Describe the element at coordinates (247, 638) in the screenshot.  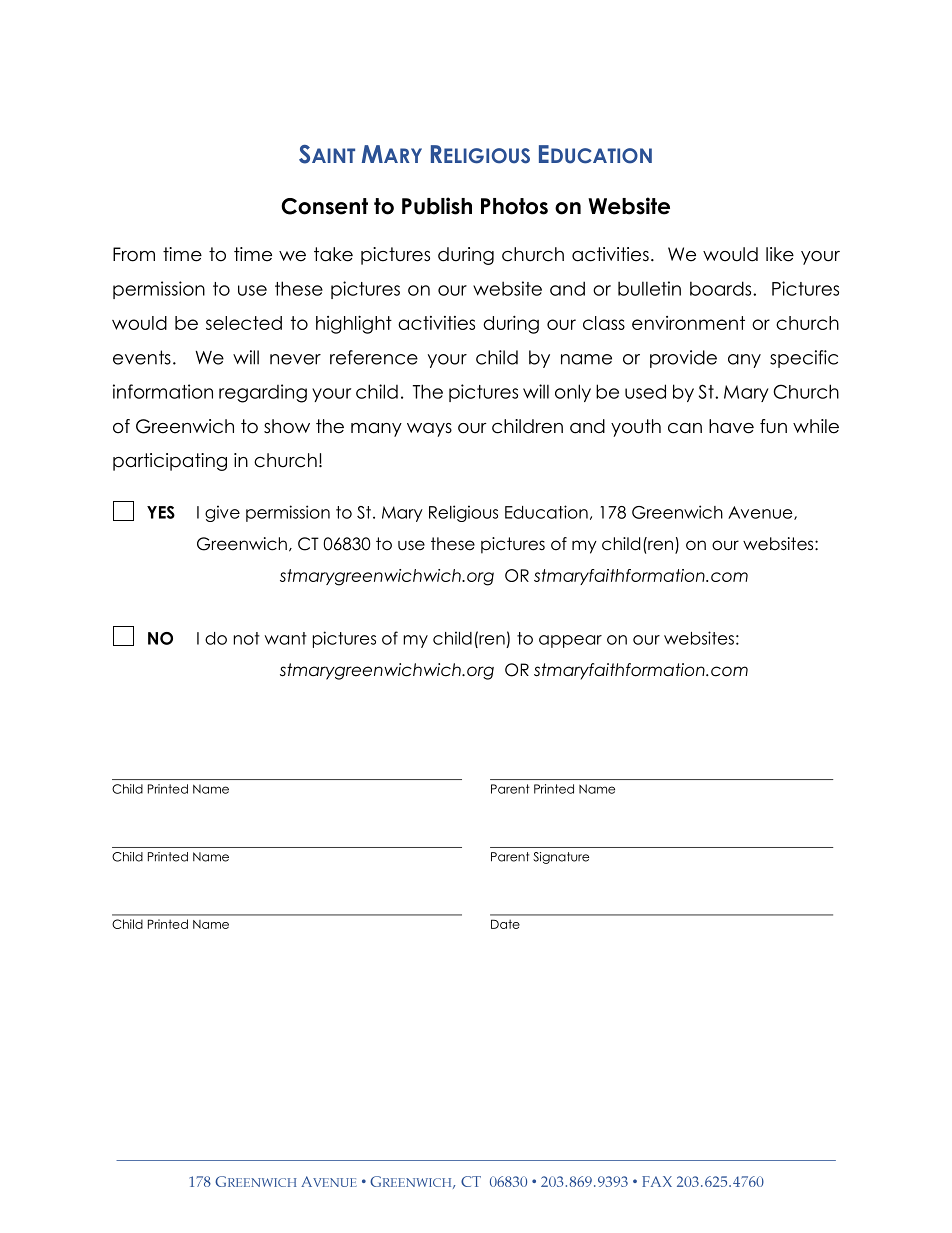
I see `not` at that location.
